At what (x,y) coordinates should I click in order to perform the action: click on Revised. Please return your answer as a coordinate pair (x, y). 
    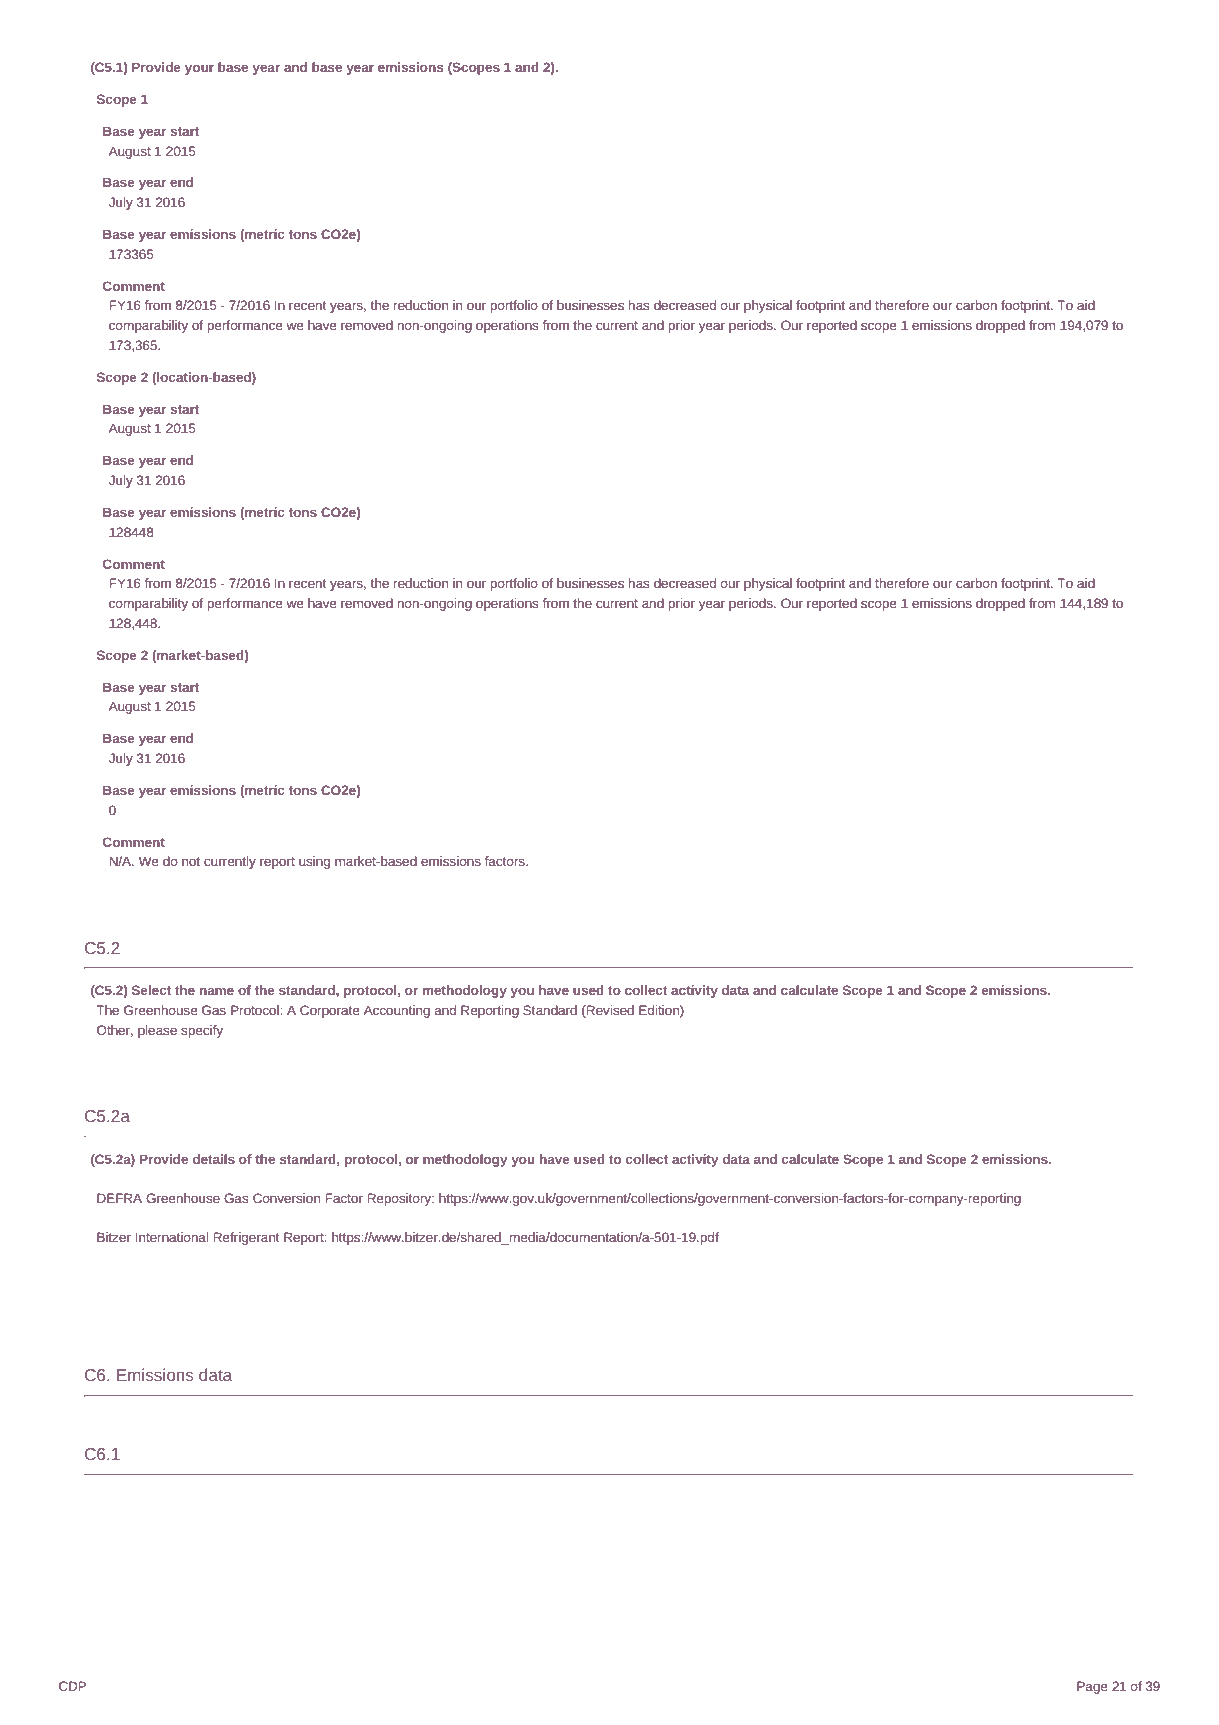
    Looking at the image, I should click on (609, 1011).
